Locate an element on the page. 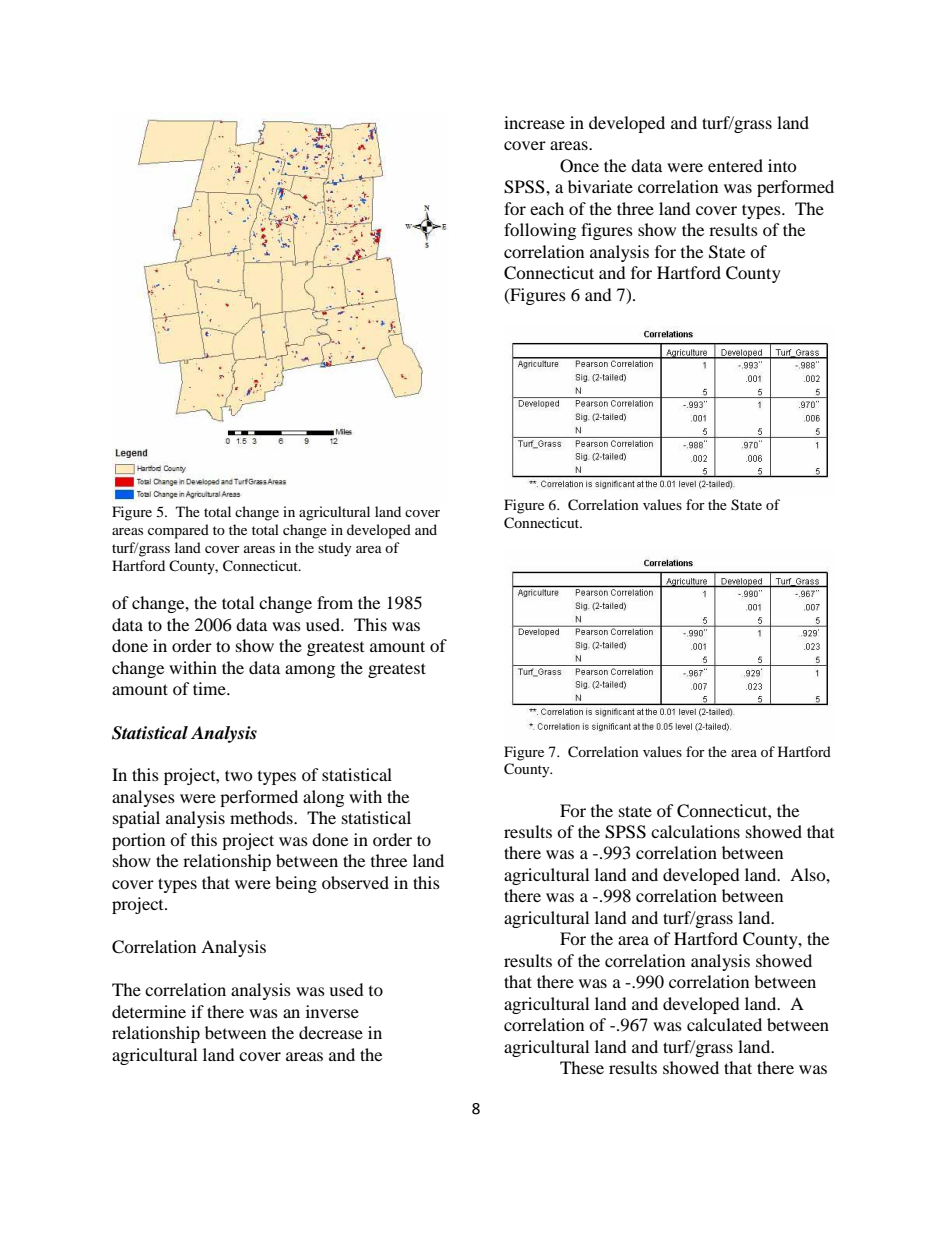  determine is located at coordinates (149, 1011).
